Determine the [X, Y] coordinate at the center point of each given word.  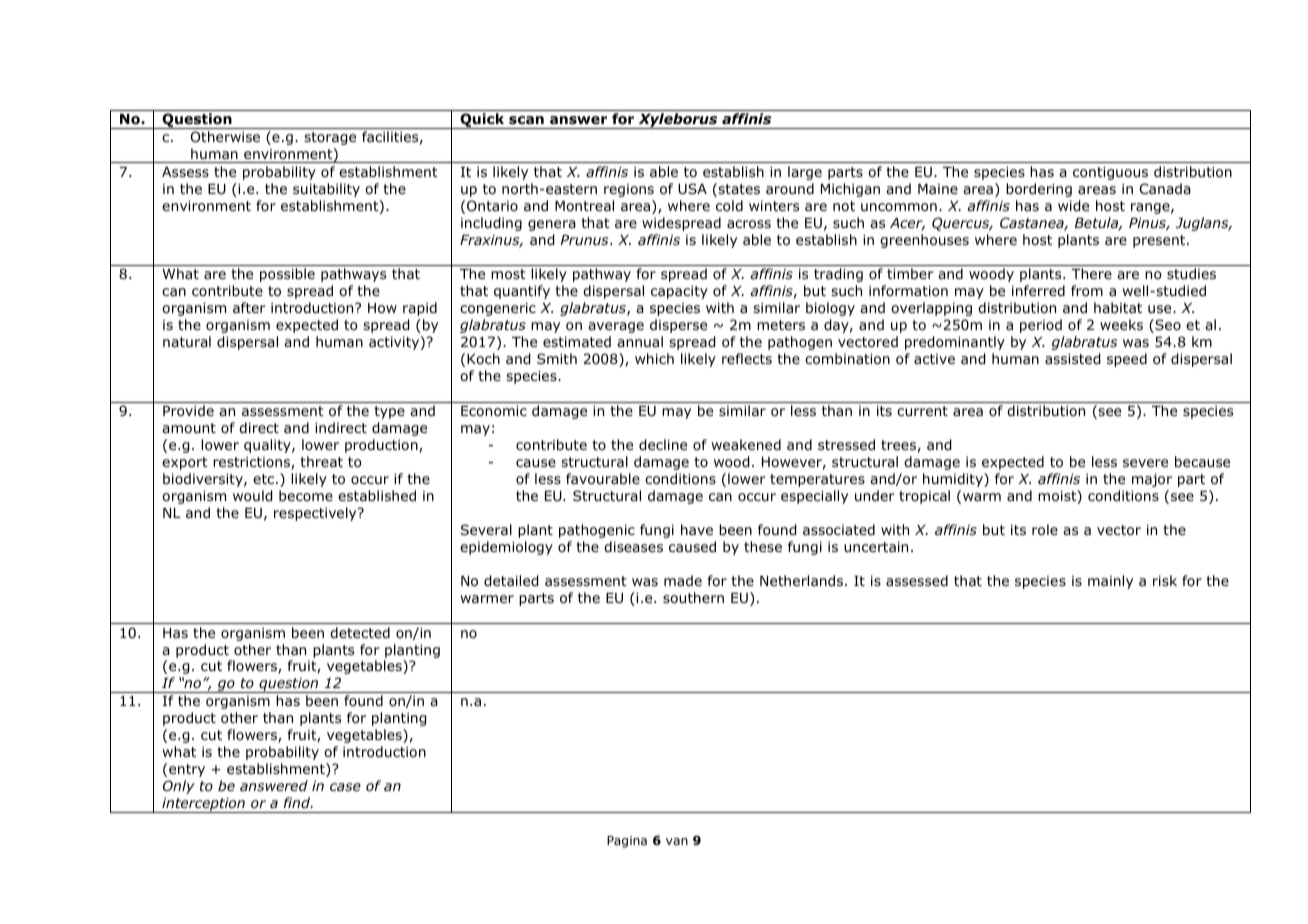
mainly [1110, 582]
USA [692, 188]
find [298, 802]
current [922, 411]
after [249, 307]
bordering [1039, 190]
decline [663, 445]
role [1045, 530]
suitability [326, 190]
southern [693, 598]
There [1091, 273]
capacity [679, 292]
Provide [188, 411]
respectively [316, 514]
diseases [633, 546]
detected [360, 632]
